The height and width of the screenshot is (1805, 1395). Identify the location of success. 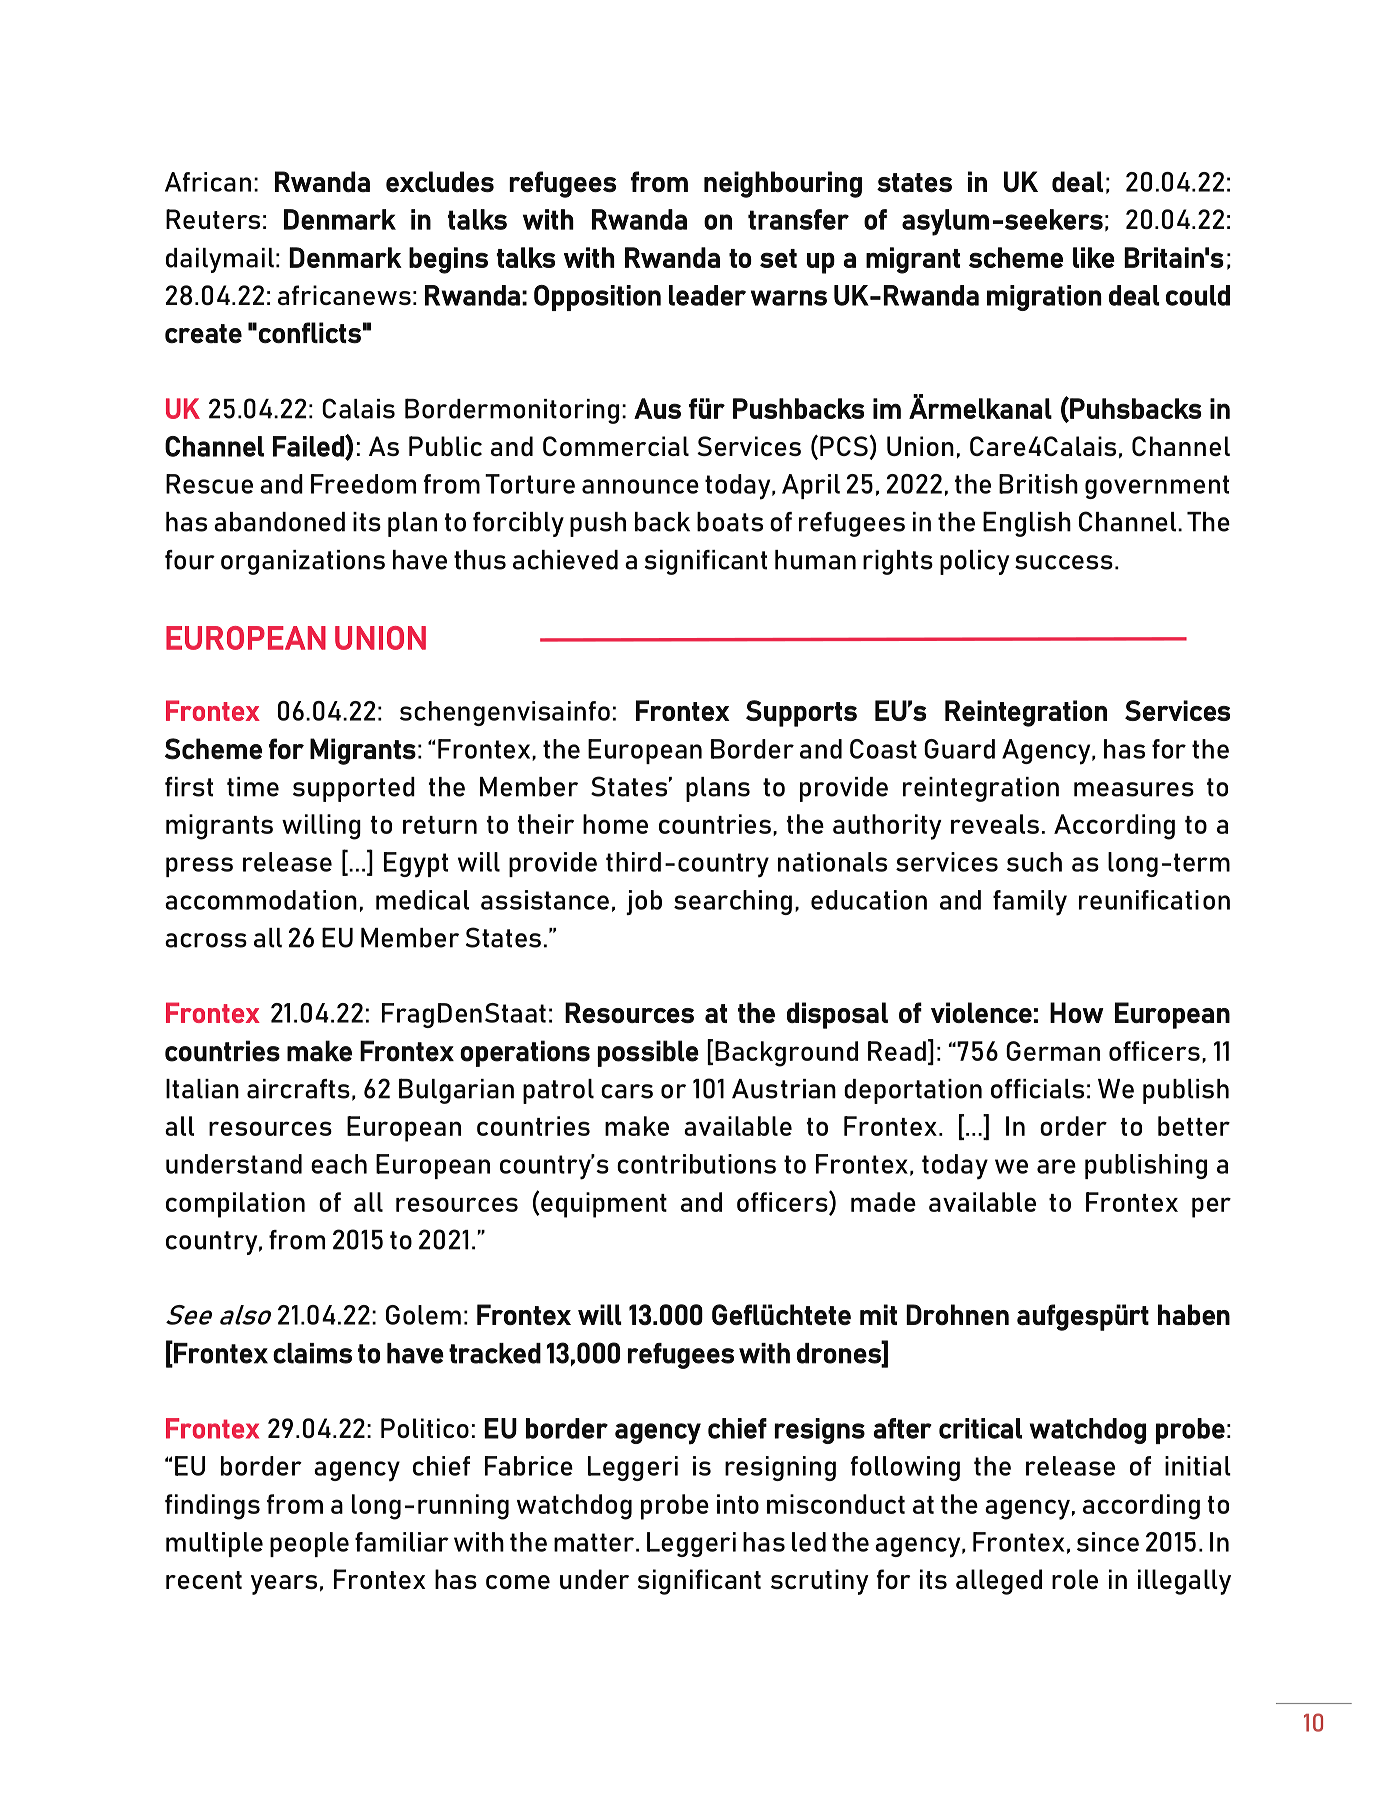
(1064, 562).
